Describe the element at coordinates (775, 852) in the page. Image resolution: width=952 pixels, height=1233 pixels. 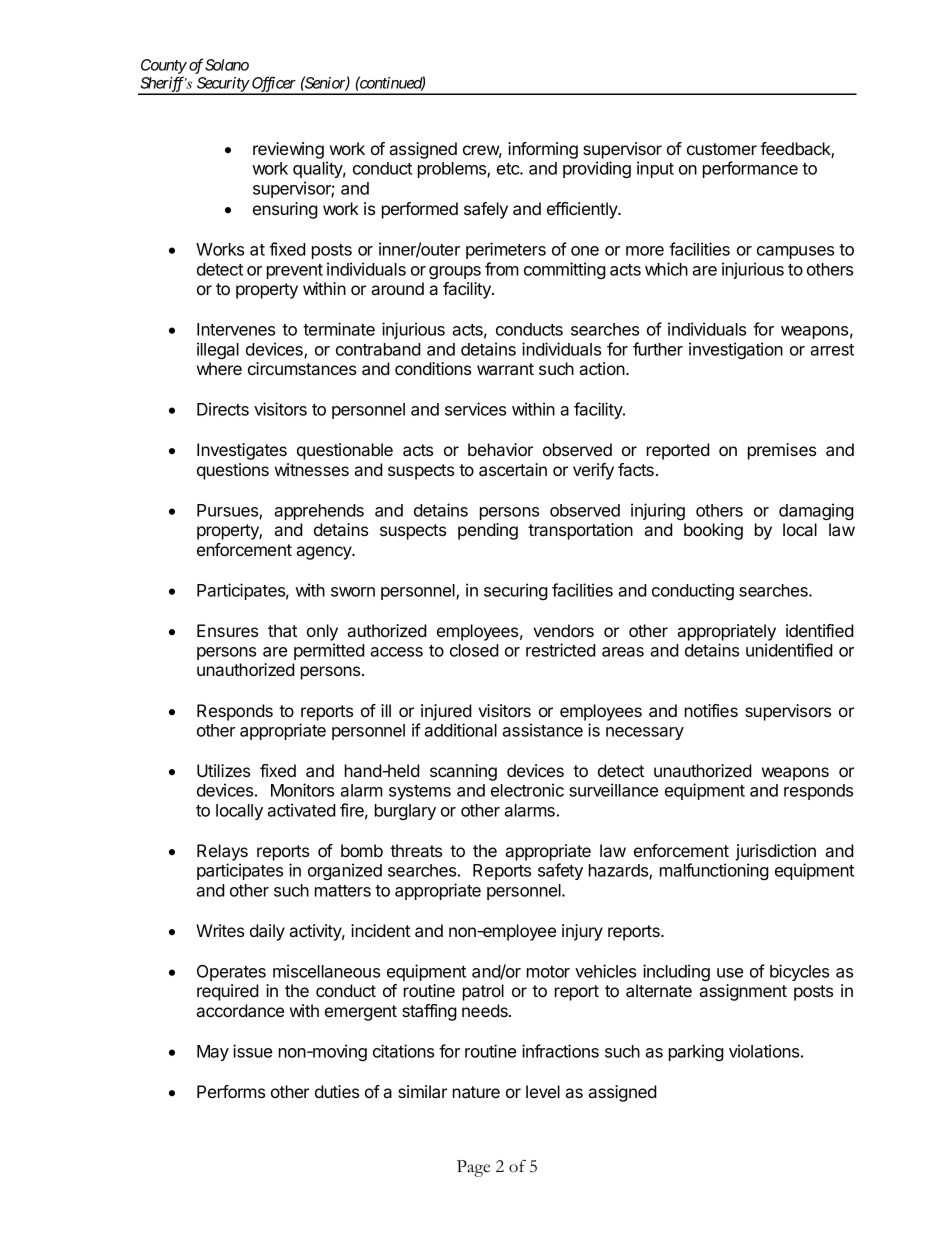
I see `jurisdiction` at that location.
